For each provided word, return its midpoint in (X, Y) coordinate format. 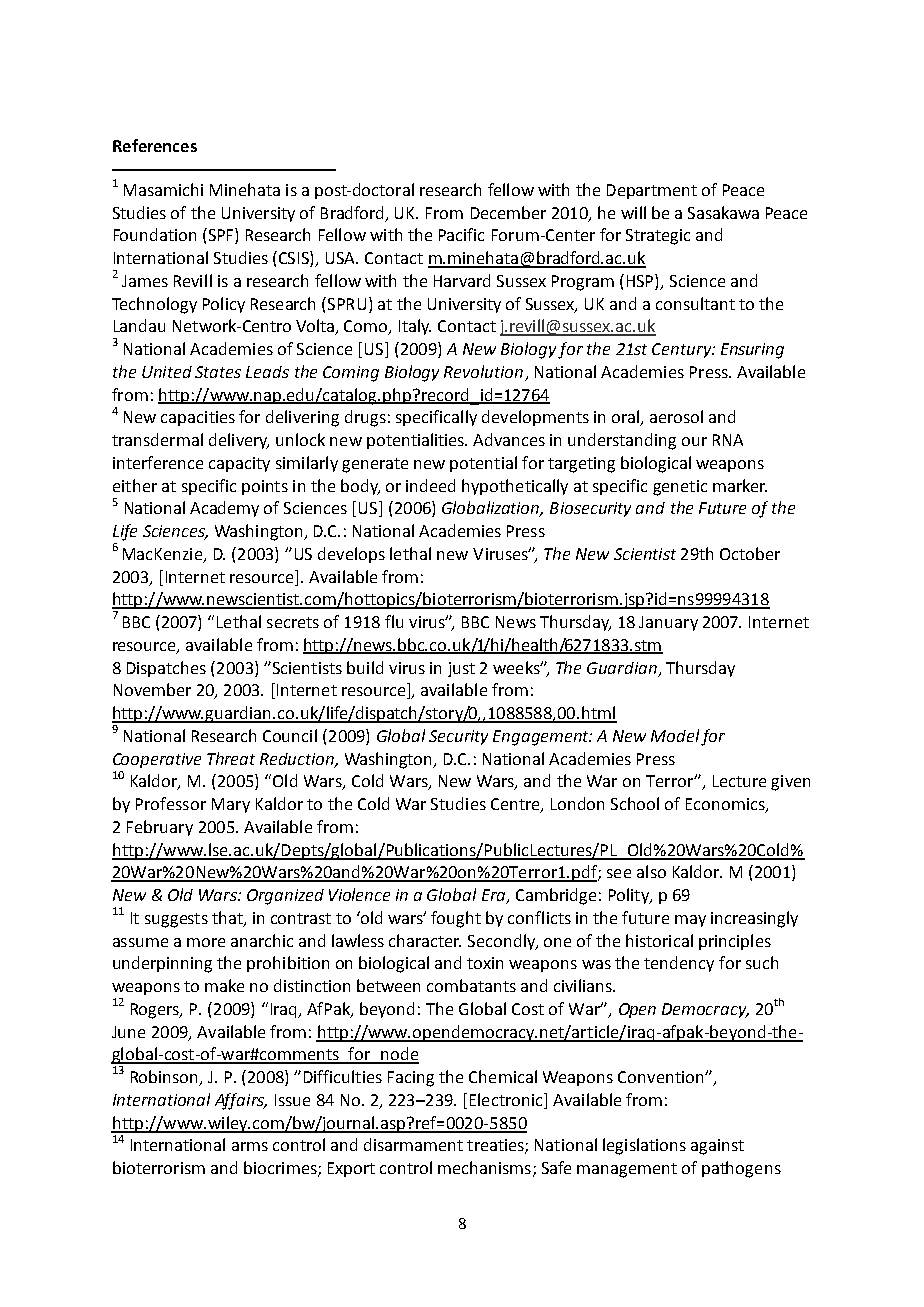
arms (250, 1146)
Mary (231, 805)
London (577, 803)
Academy (224, 509)
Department (652, 191)
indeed (430, 485)
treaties (496, 1146)
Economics (726, 805)
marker (740, 485)
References (155, 145)
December (508, 212)
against (717, 1147)
